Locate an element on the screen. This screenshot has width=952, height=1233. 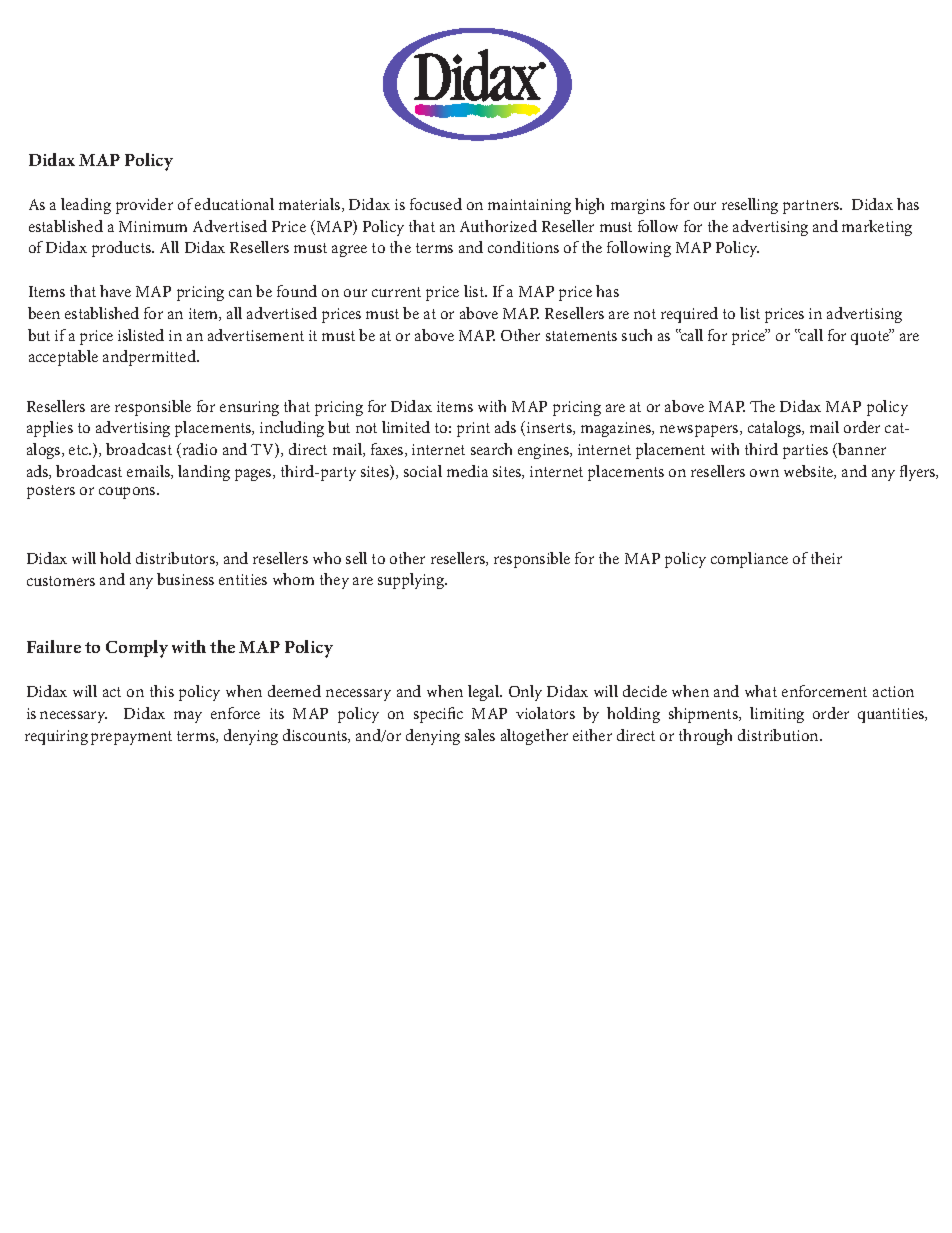
partners is located at coordinates (812, 207).
